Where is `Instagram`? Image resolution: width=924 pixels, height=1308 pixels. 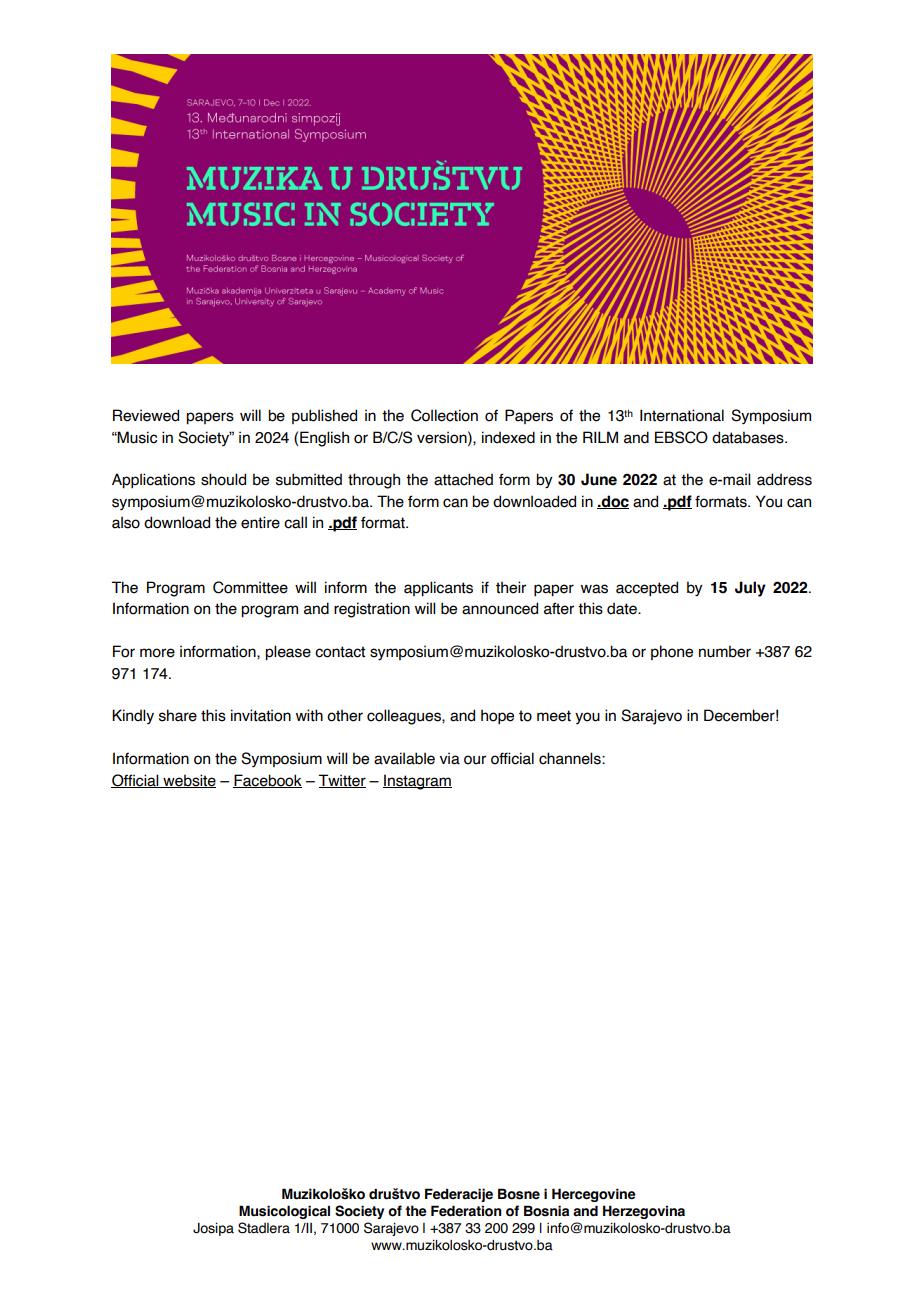 Instagram is located at coordinates (417, 782).
